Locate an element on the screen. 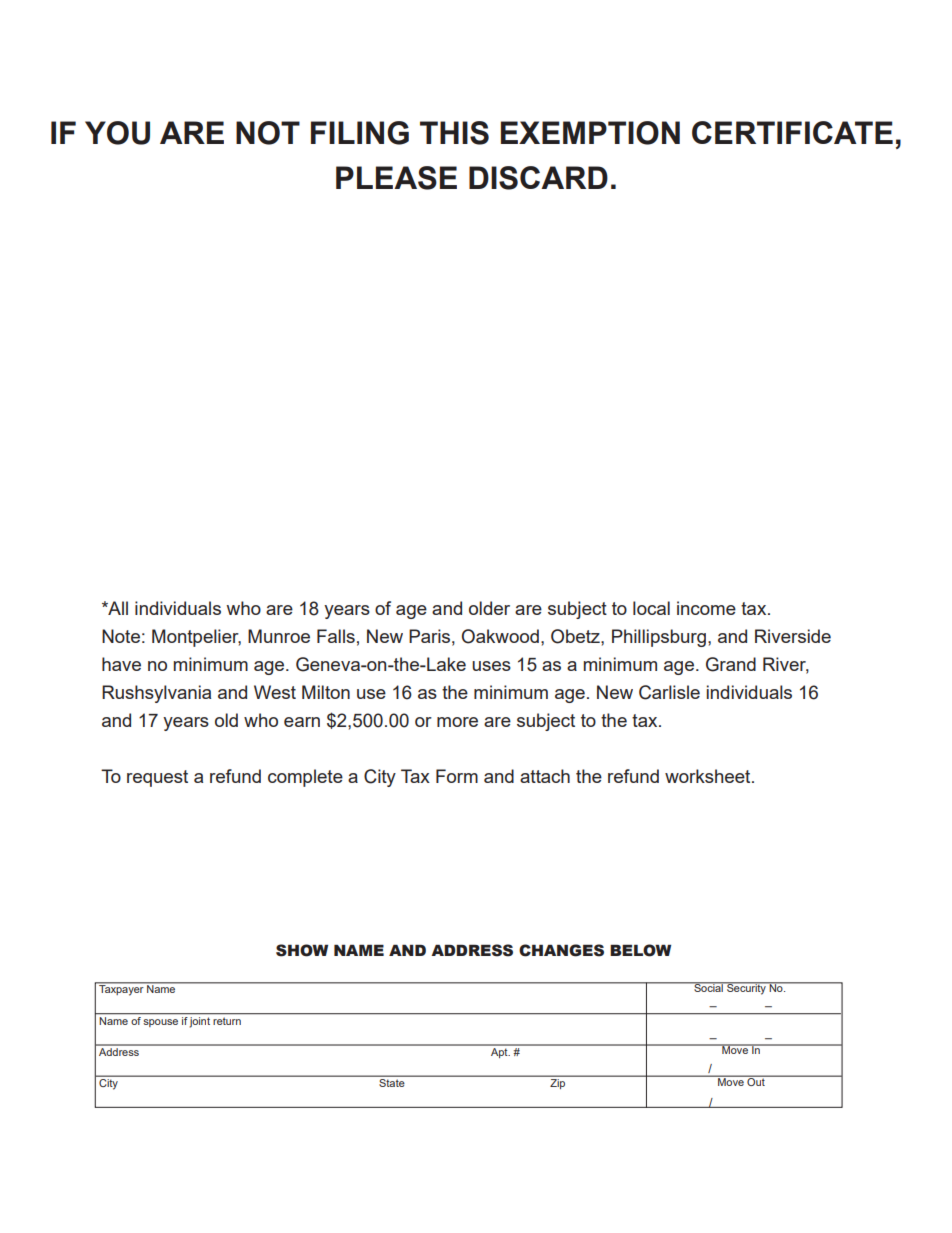 Image resolution: width=952 pixels, height=1233 pixels. THIS is located at coordinates (454, 133).
